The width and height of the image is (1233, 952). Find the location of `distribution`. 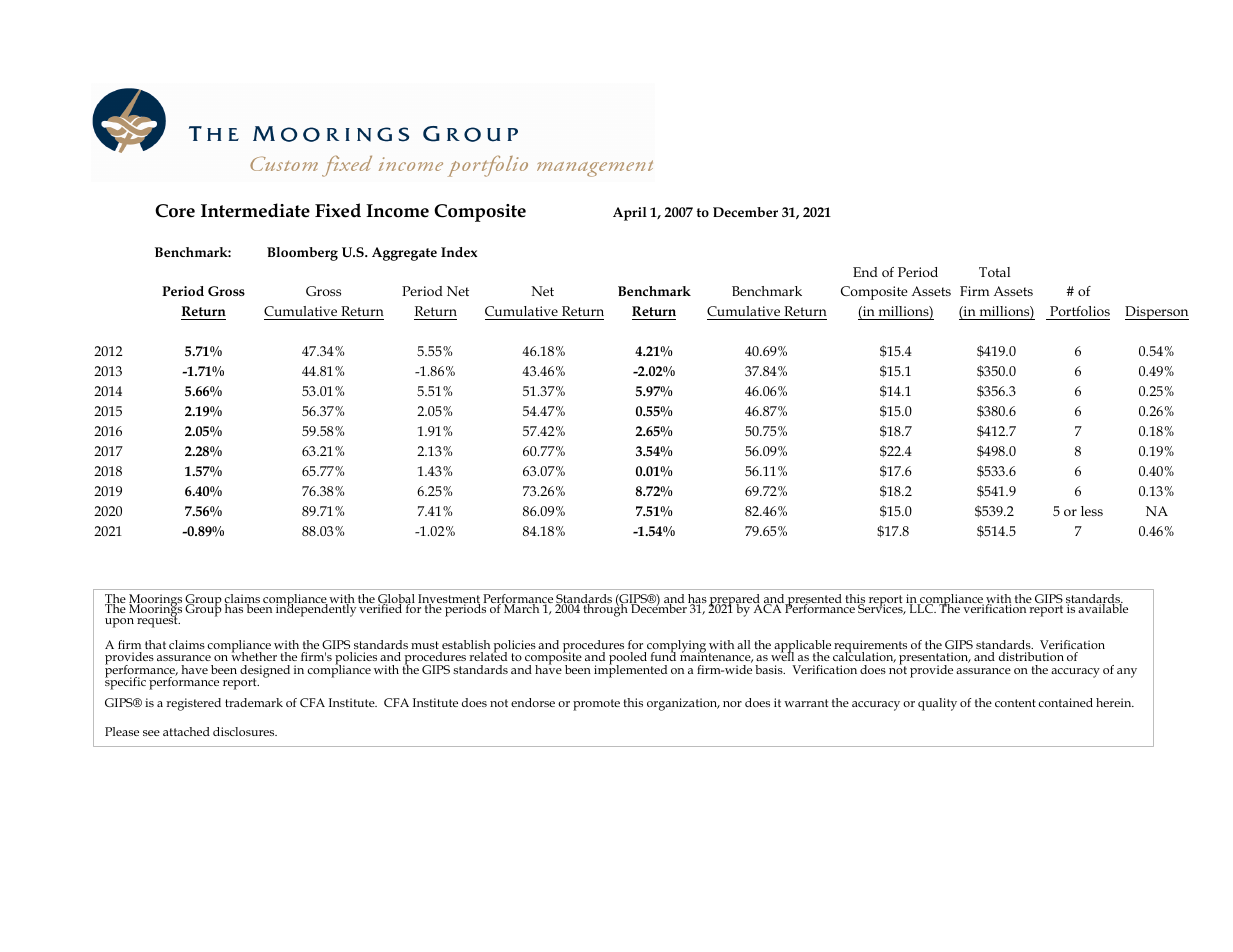

distribution is located at coordinates (1031, 656).
